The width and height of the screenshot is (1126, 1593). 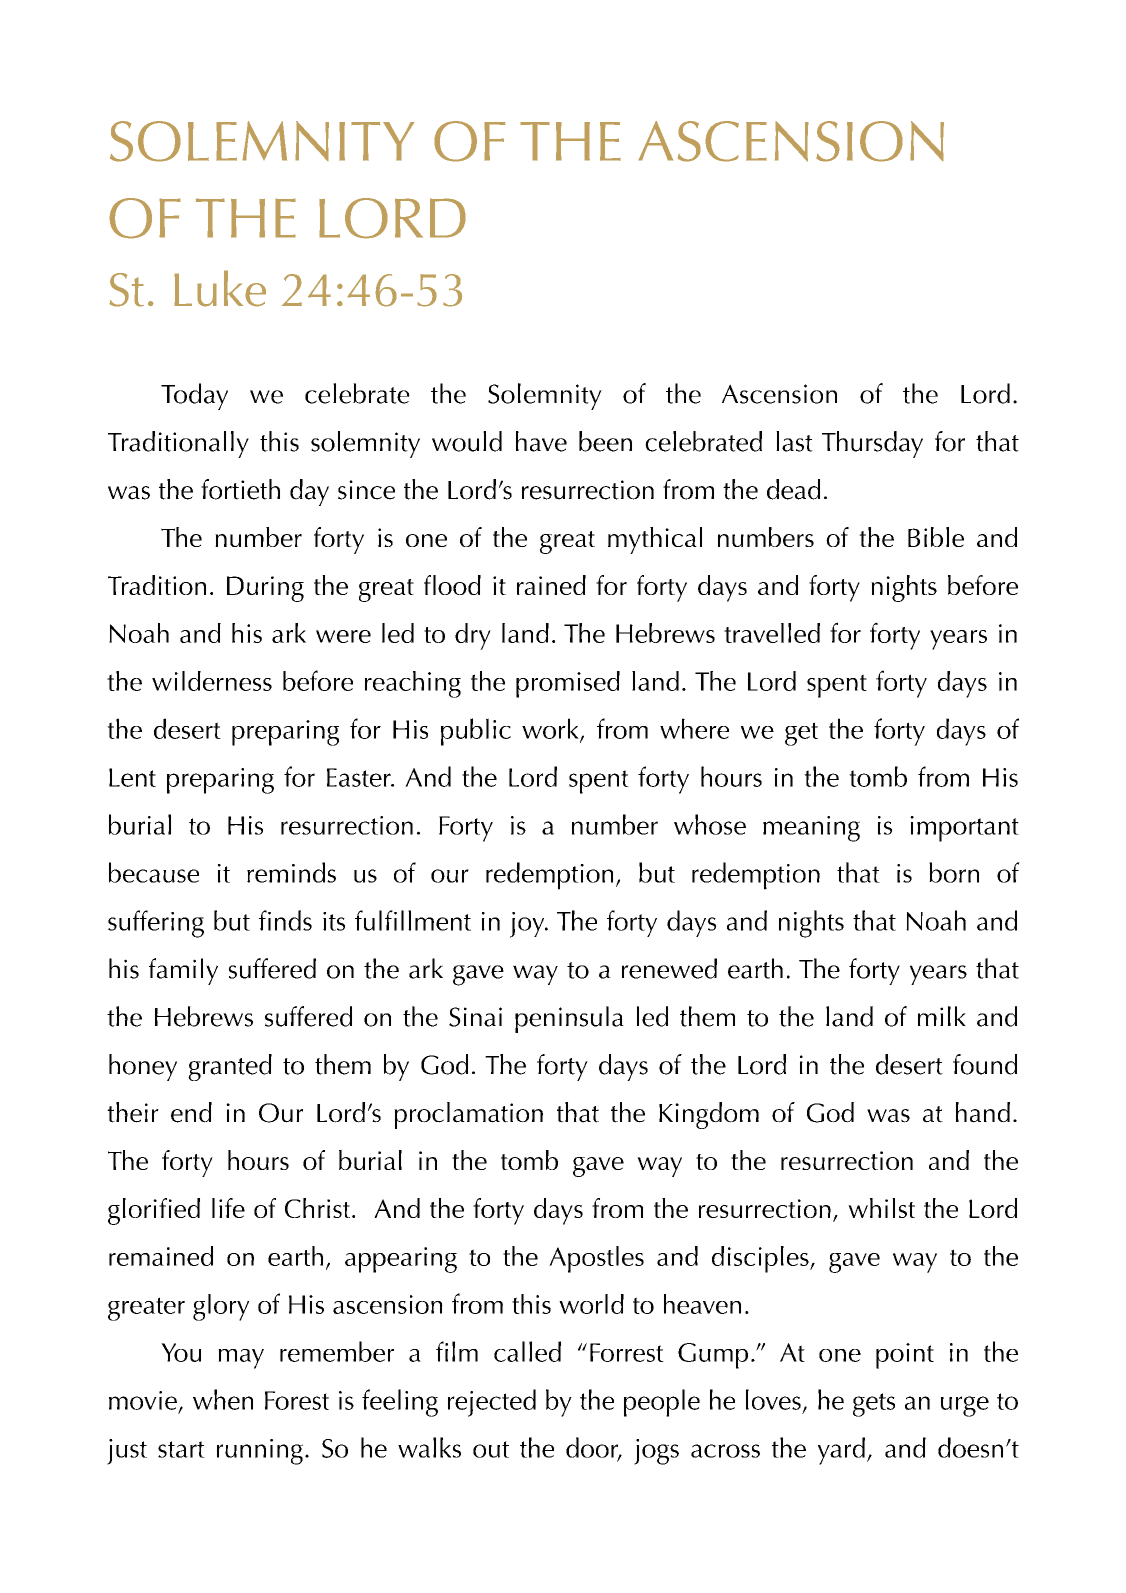 I want to click on family, so click(x=183, y=971).
